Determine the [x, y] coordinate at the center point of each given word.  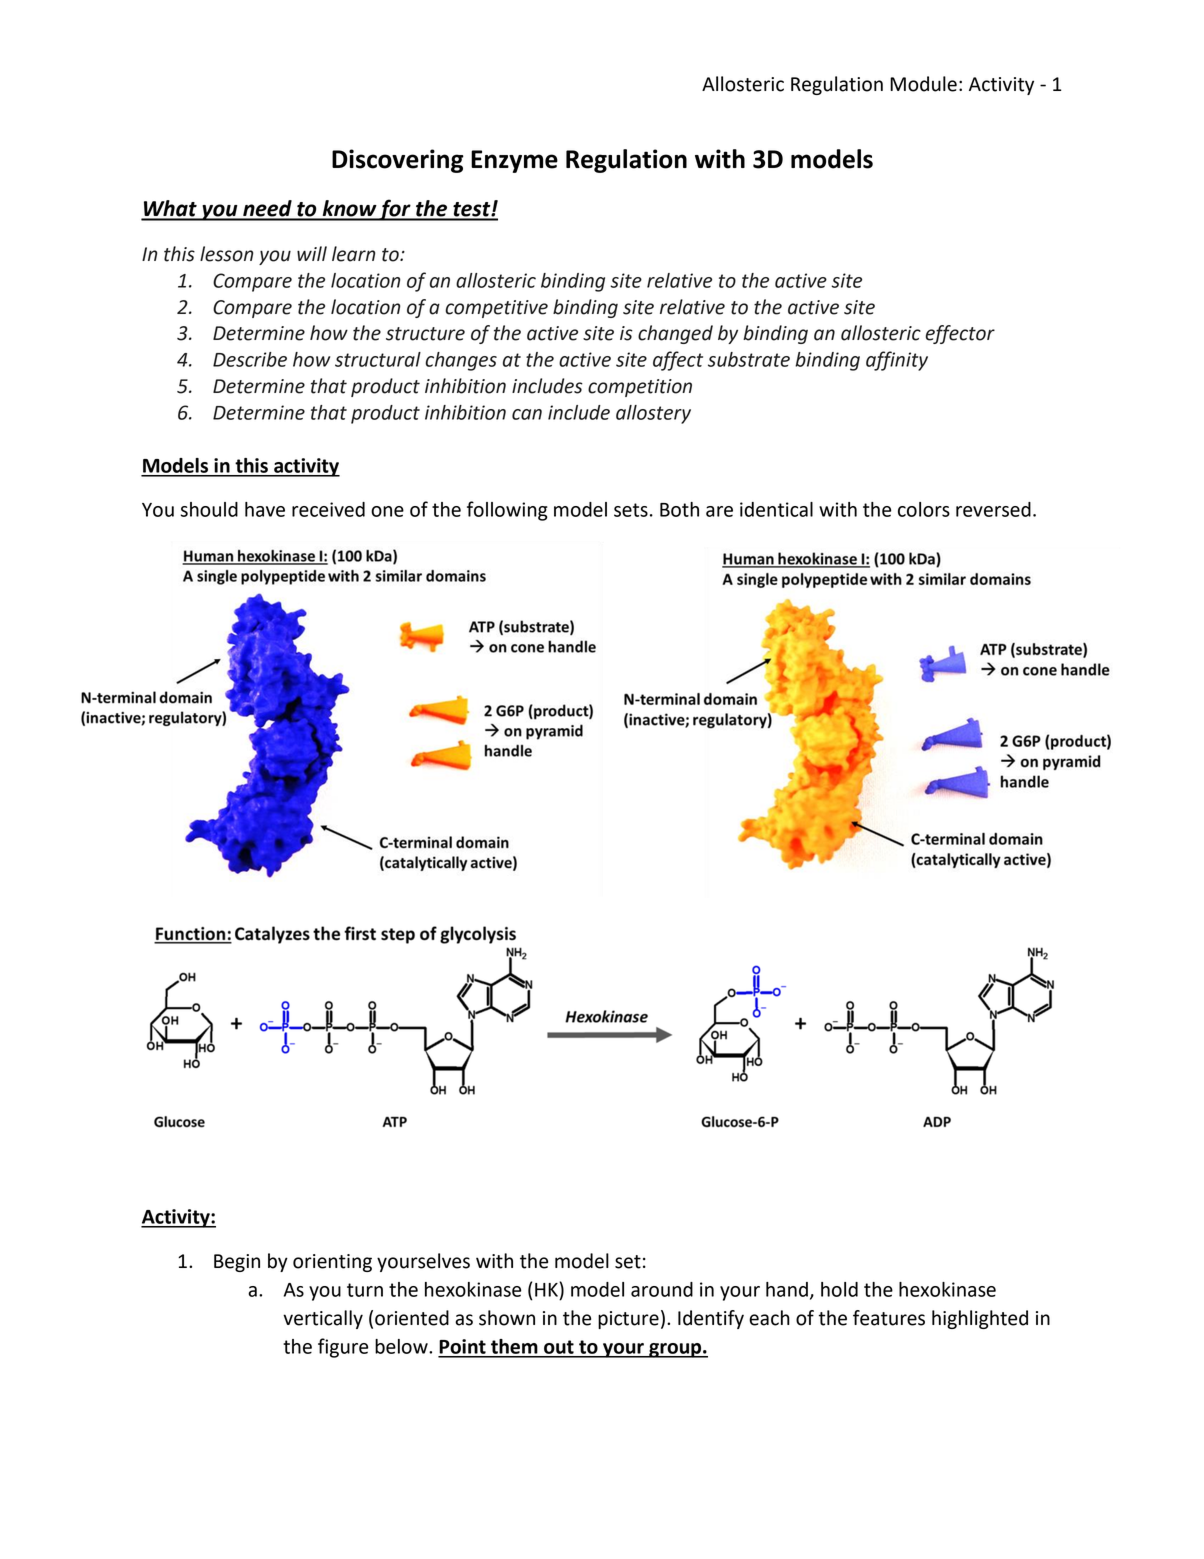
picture [628, 1320]
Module [923, 84]
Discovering [398, 161]
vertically [323, 1319]
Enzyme [514, 161]
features [889, 1318]
